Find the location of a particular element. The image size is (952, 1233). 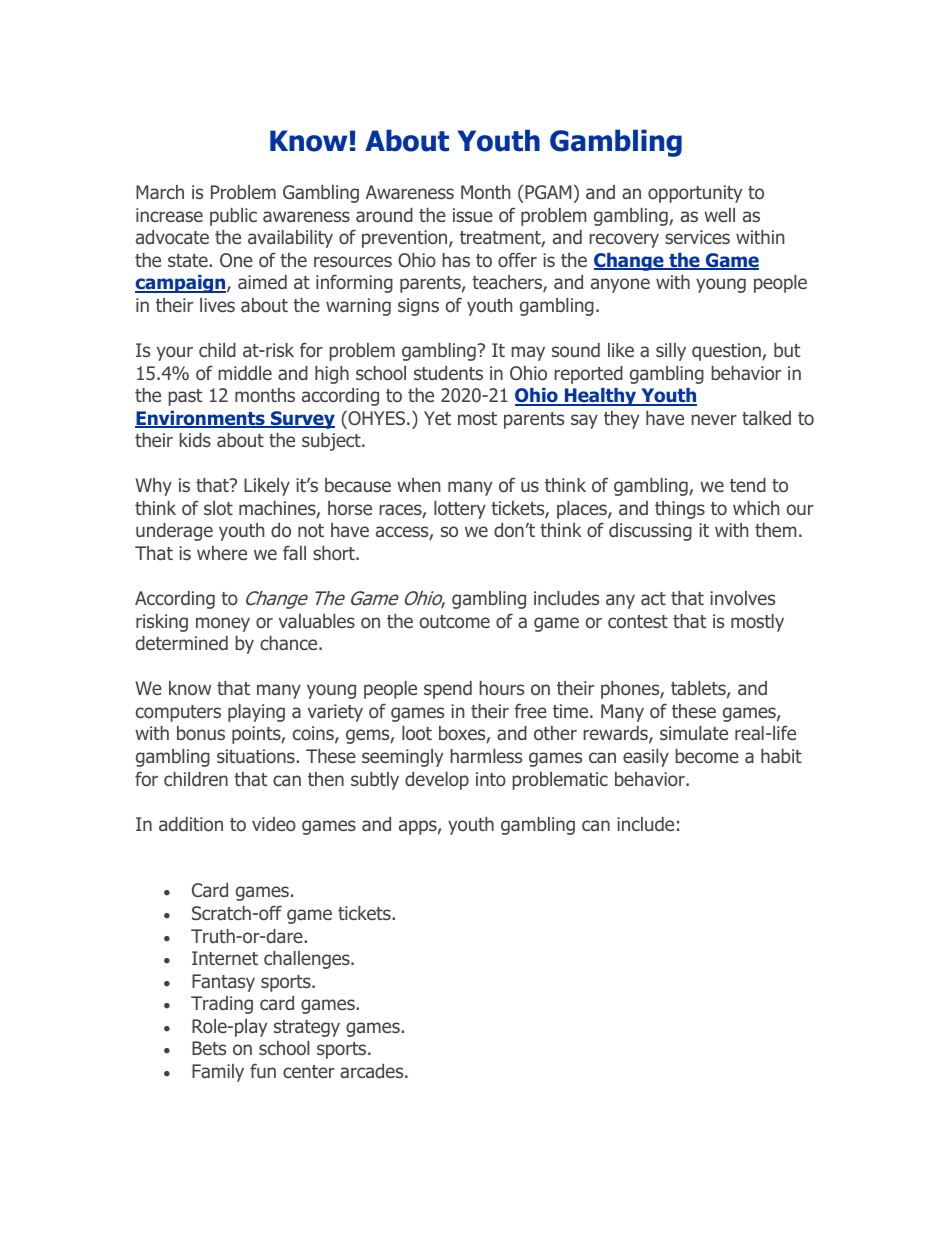

center is located at coordinates (309, 1071).
